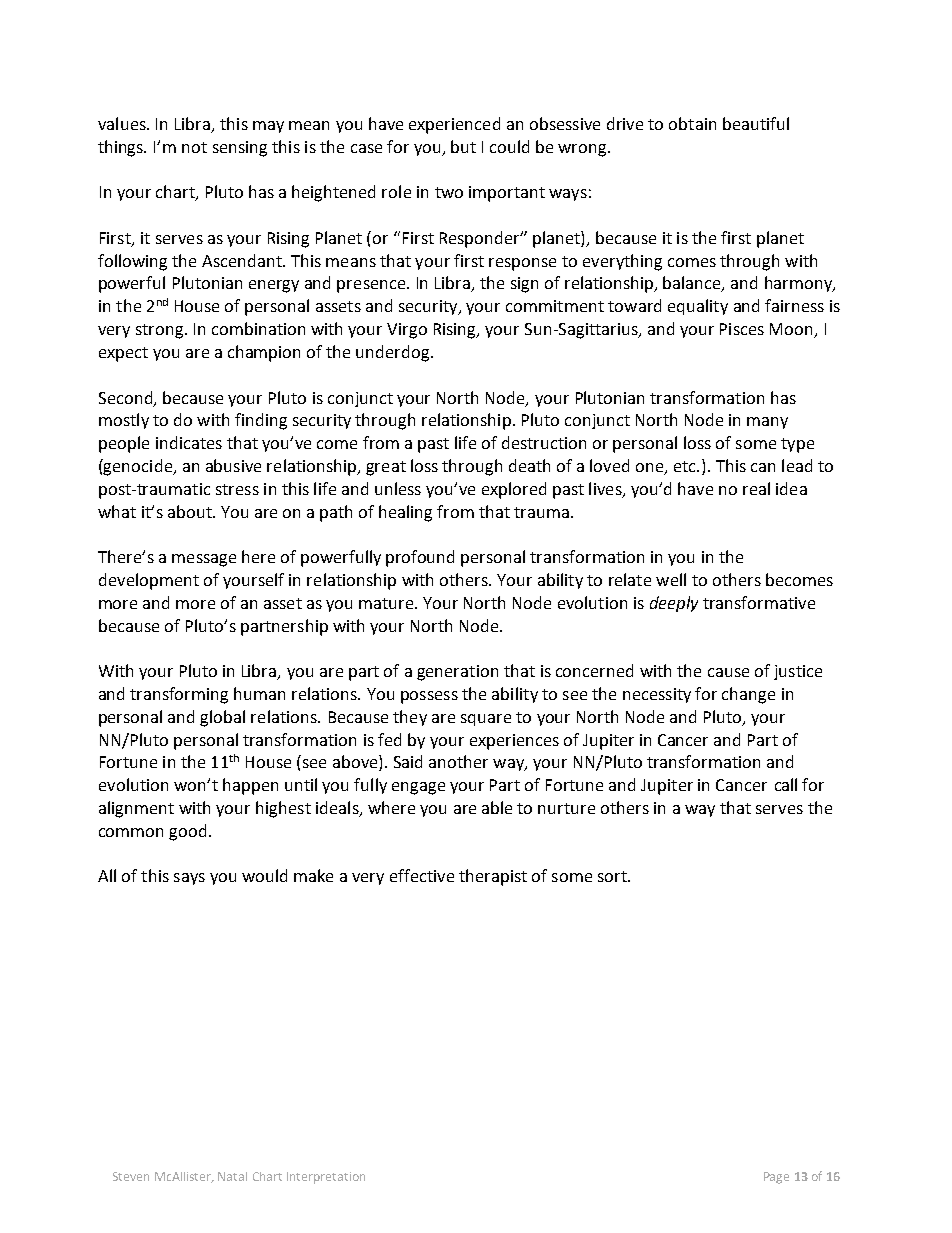  What do you see at coordinates (457, 673) in the screenshot?
I see `generation` at bounding box center [457, 673].
